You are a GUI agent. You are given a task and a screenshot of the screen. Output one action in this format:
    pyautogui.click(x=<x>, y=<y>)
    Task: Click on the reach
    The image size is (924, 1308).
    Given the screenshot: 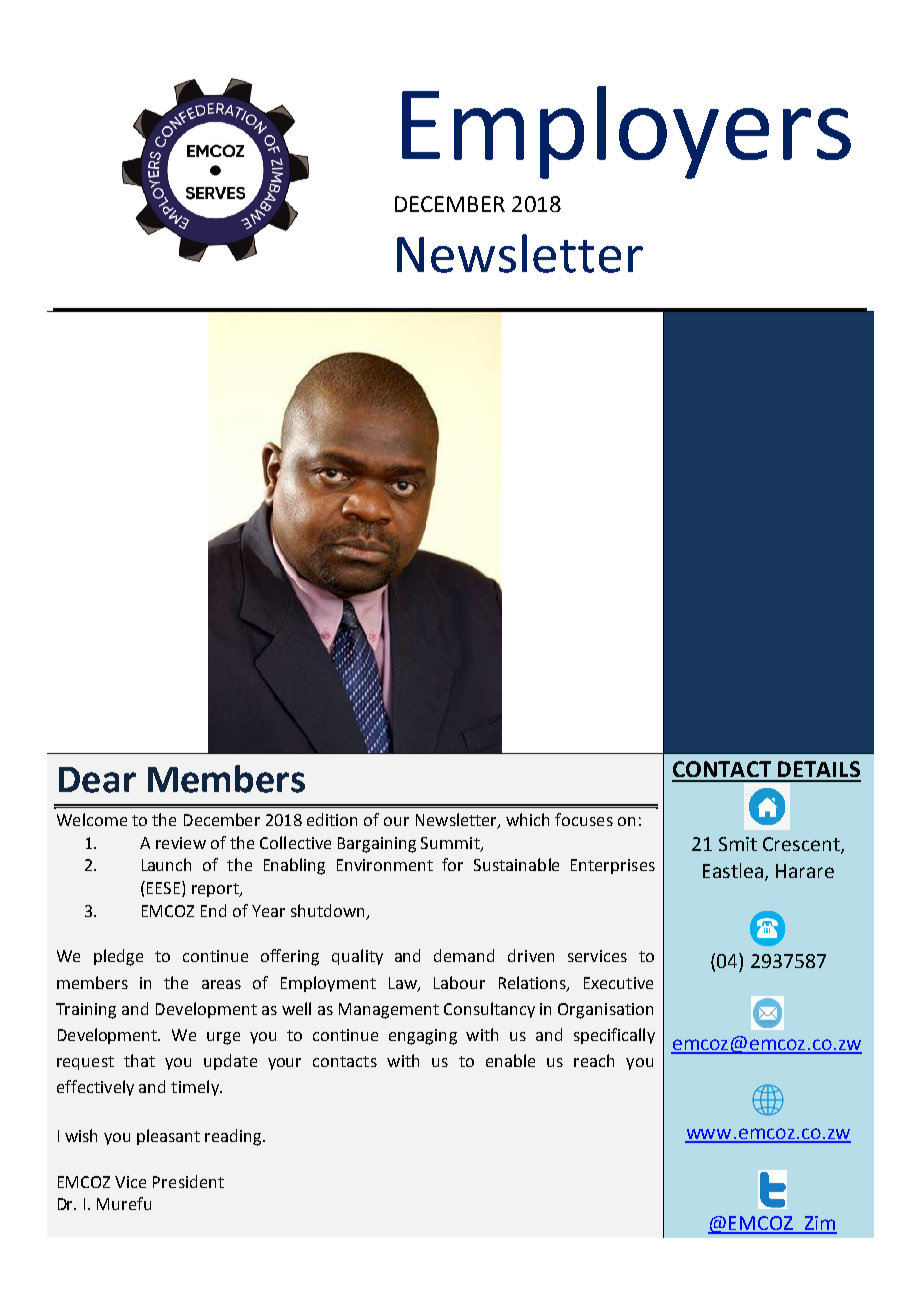 What is the action you would take?
    pyautogui.click(x=594, y=1060)
